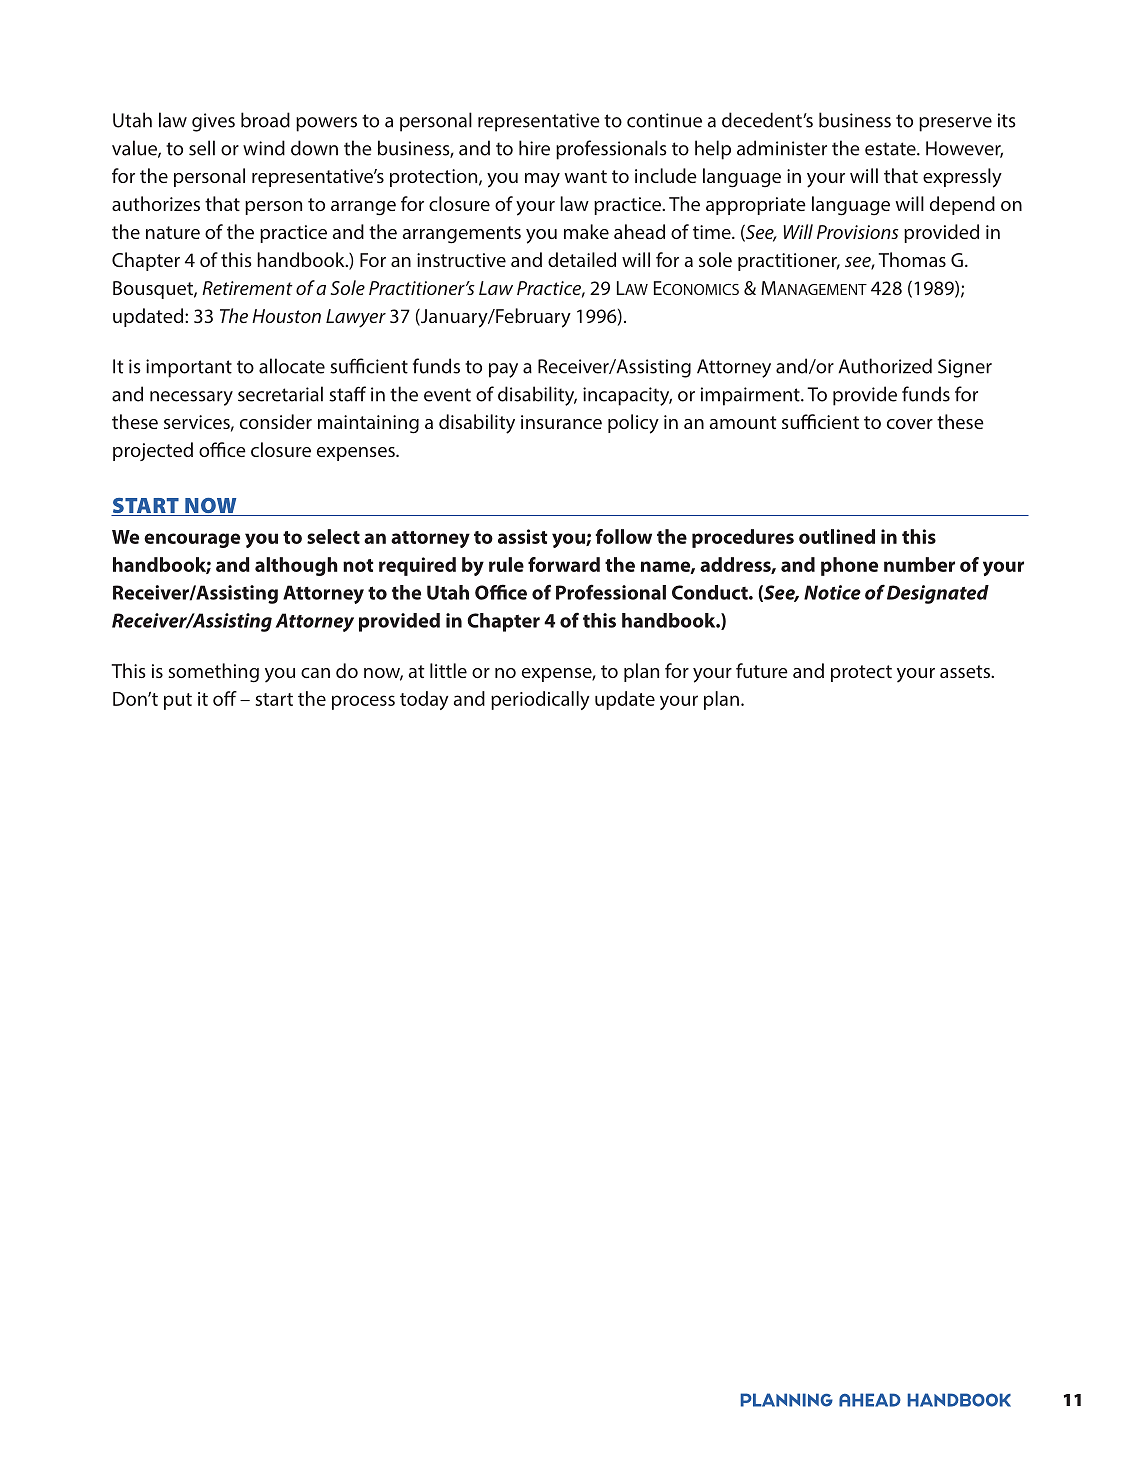 Image resolution: width=1140 pixels, height=1476 pixels. Describe the element at coordinates (912, 259) in the screenshot. I see `Thomas` at that location.
